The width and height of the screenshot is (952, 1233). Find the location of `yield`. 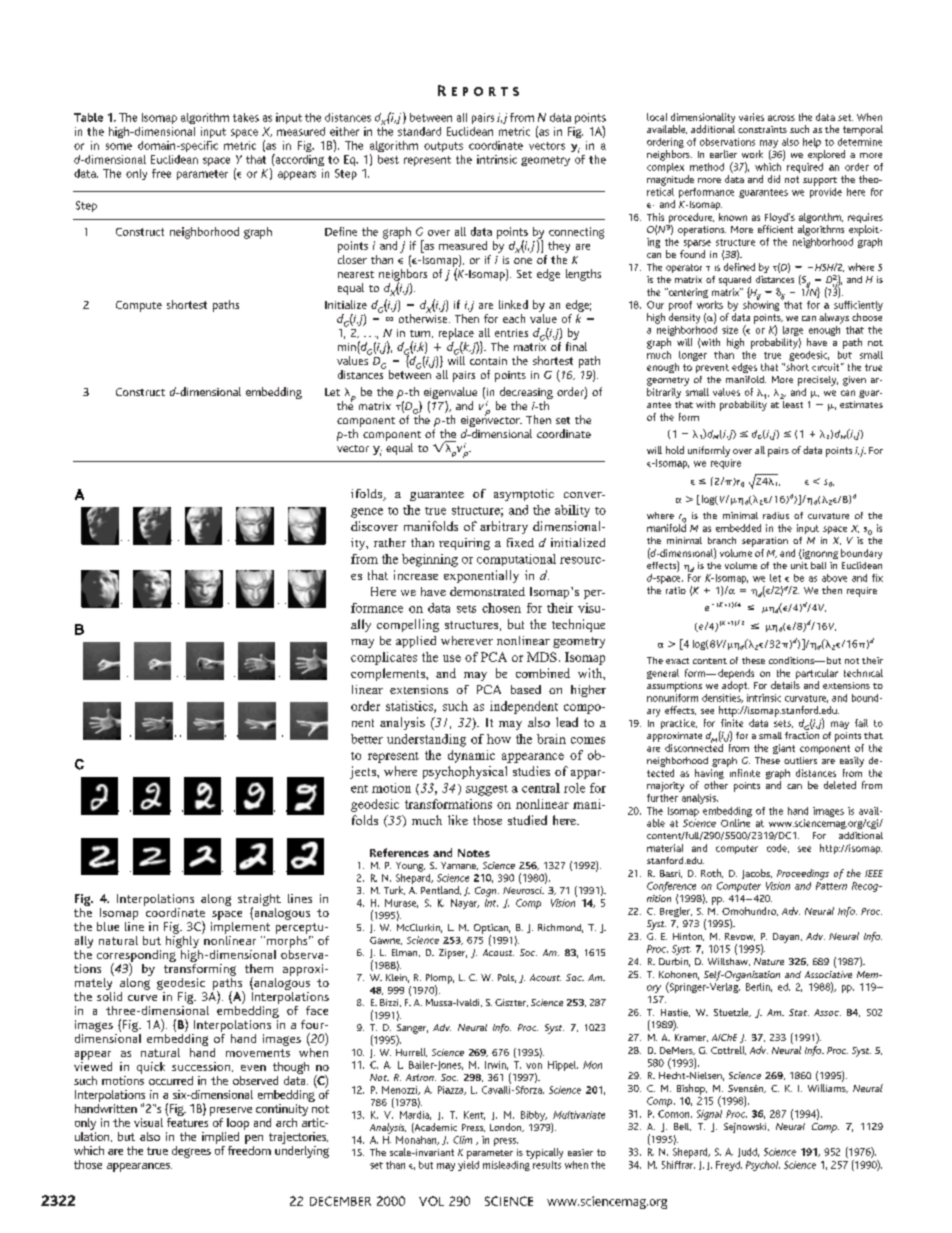

yield is located at coordinates (468, 1164).
